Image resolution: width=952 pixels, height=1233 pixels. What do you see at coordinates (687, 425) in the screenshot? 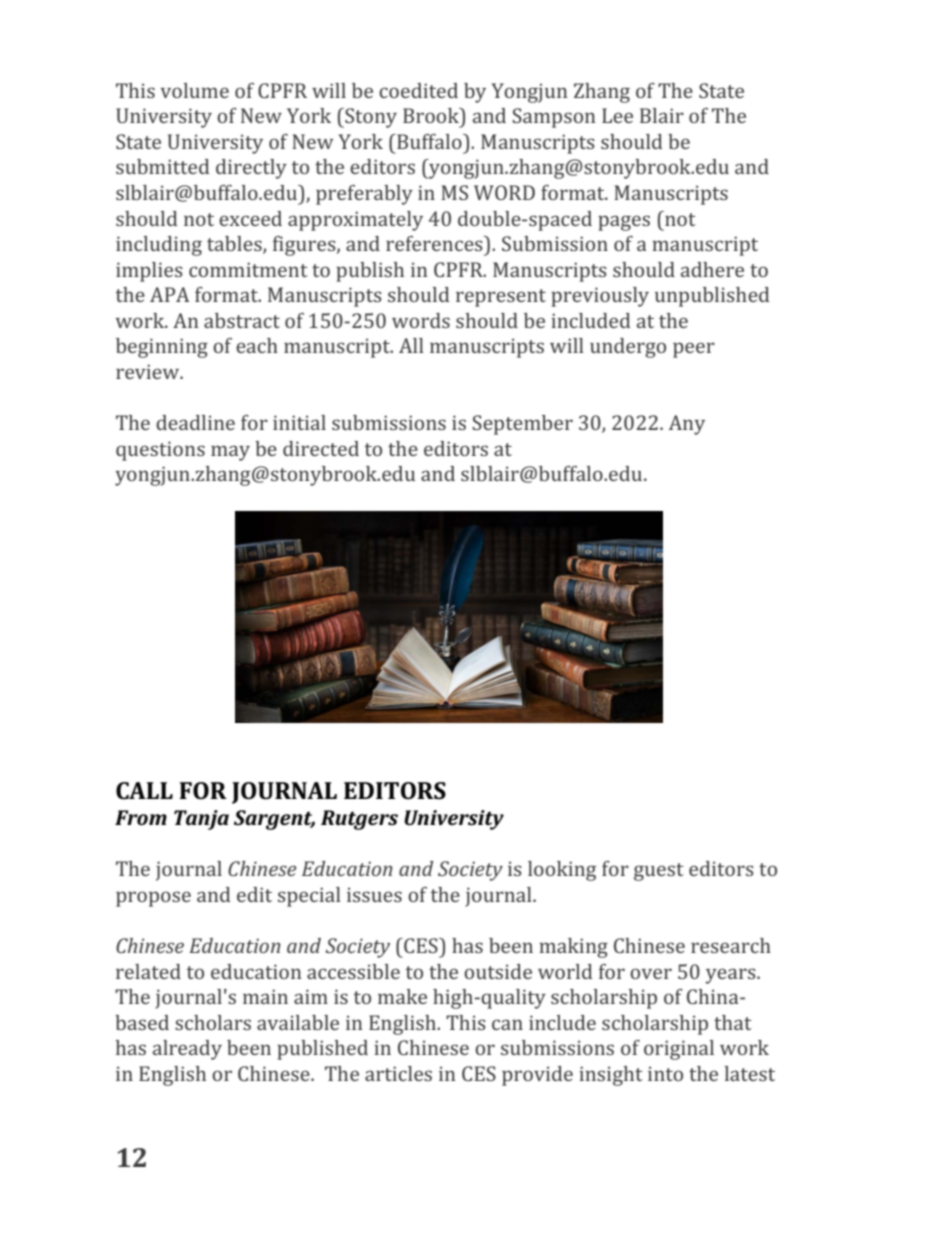
I see `Any` at bounding box center [687, 425].
